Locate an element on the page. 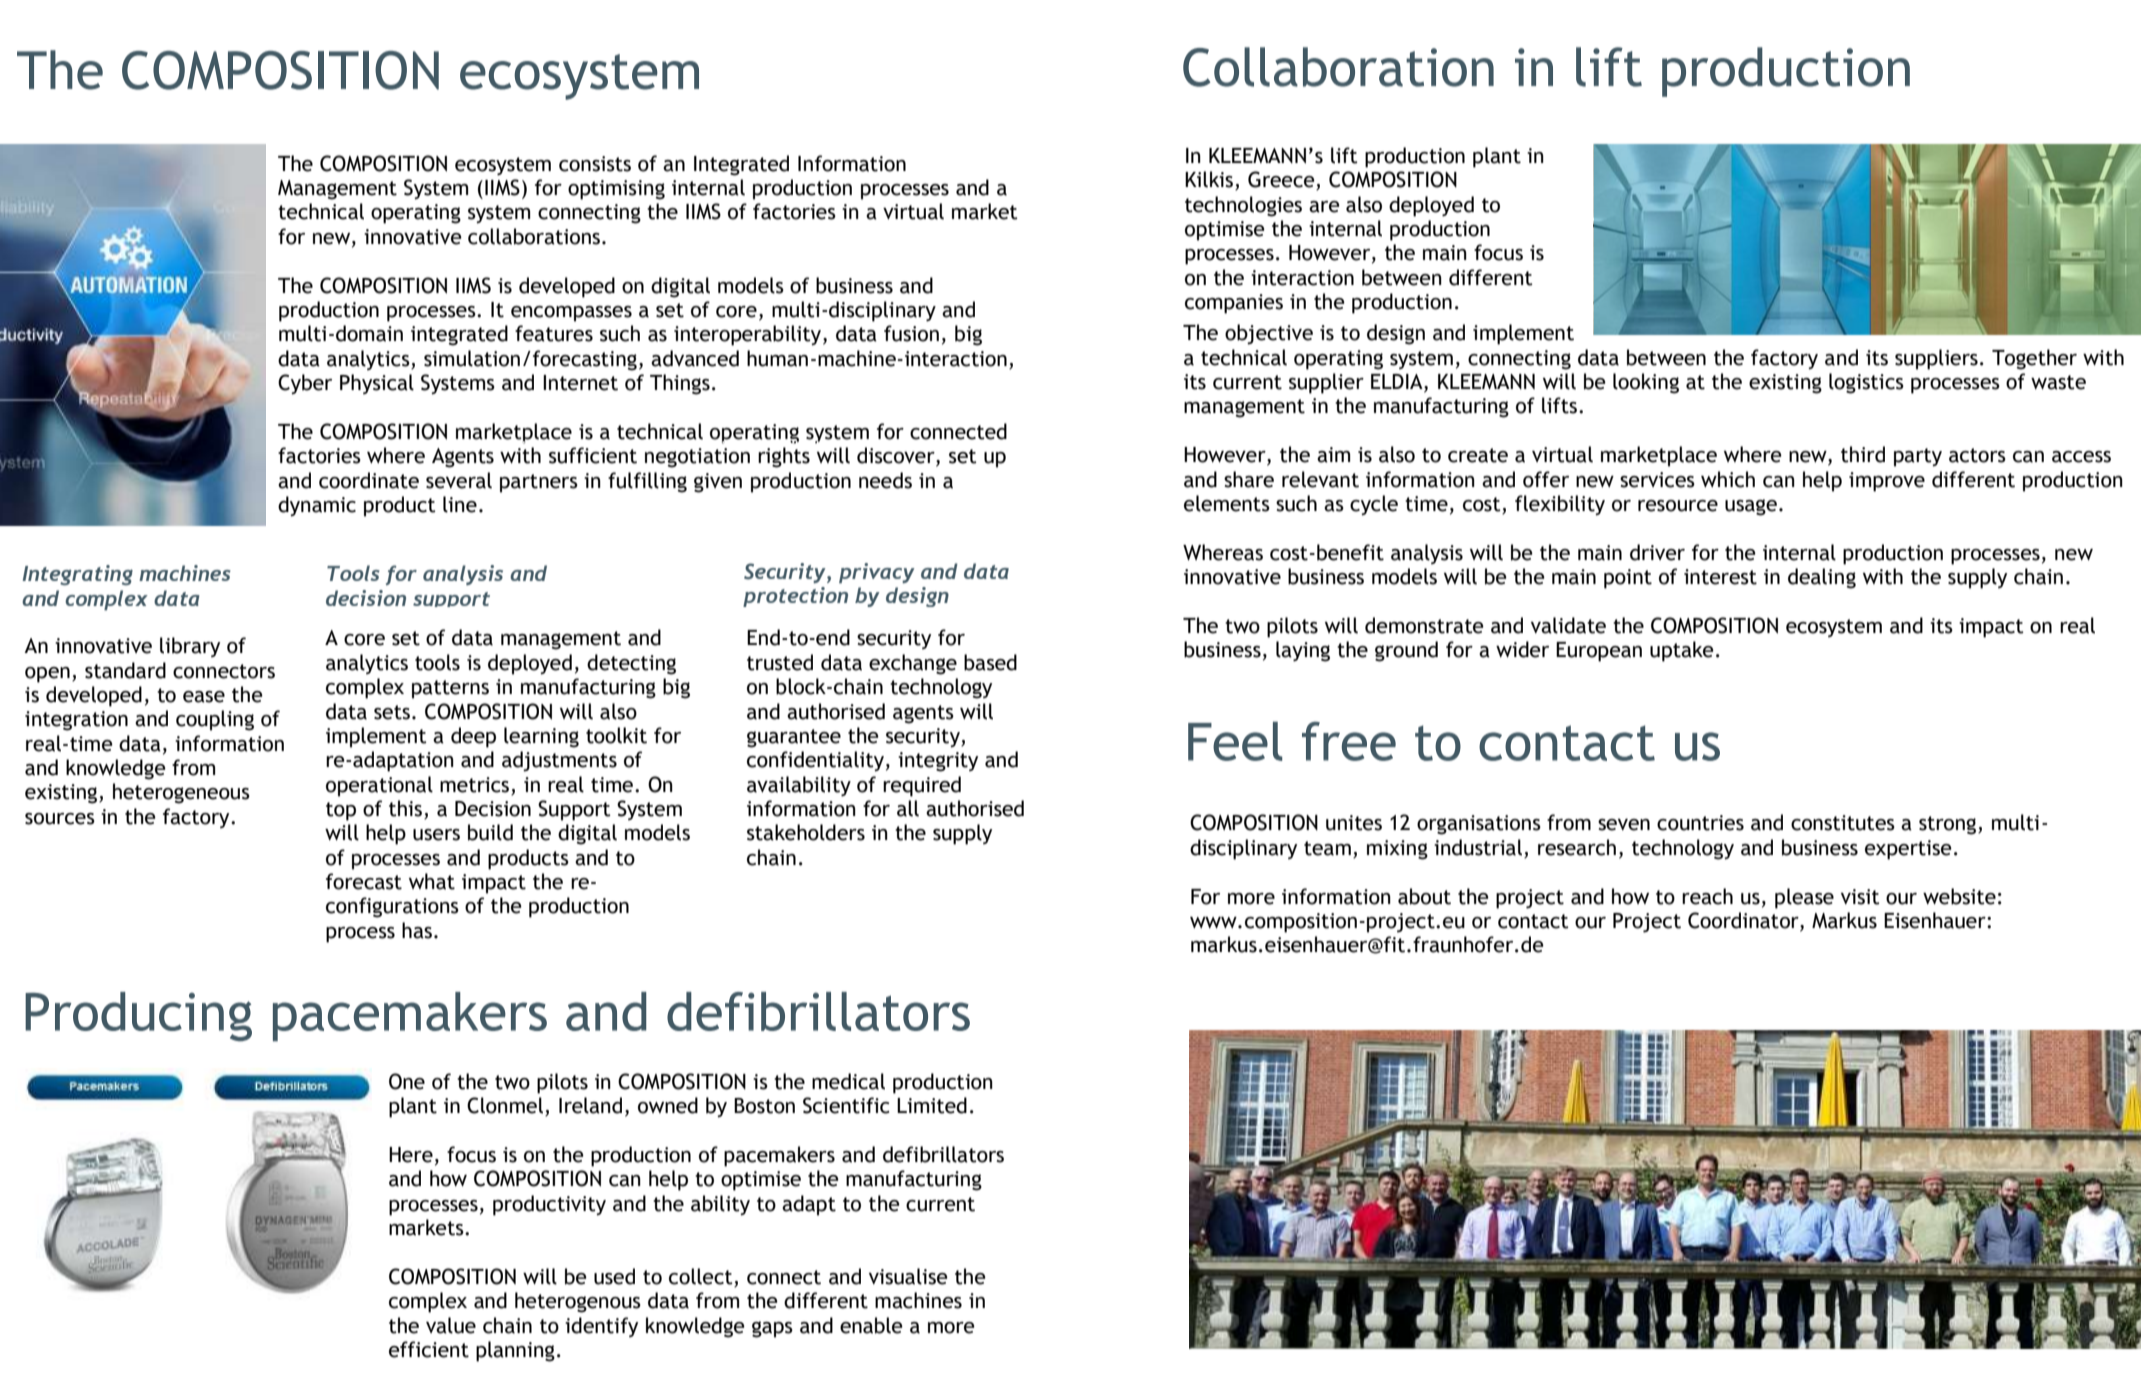 Image resolution: width=2141 pixels, height=1385 pixels. value is located at coordinates (451, 1325).
